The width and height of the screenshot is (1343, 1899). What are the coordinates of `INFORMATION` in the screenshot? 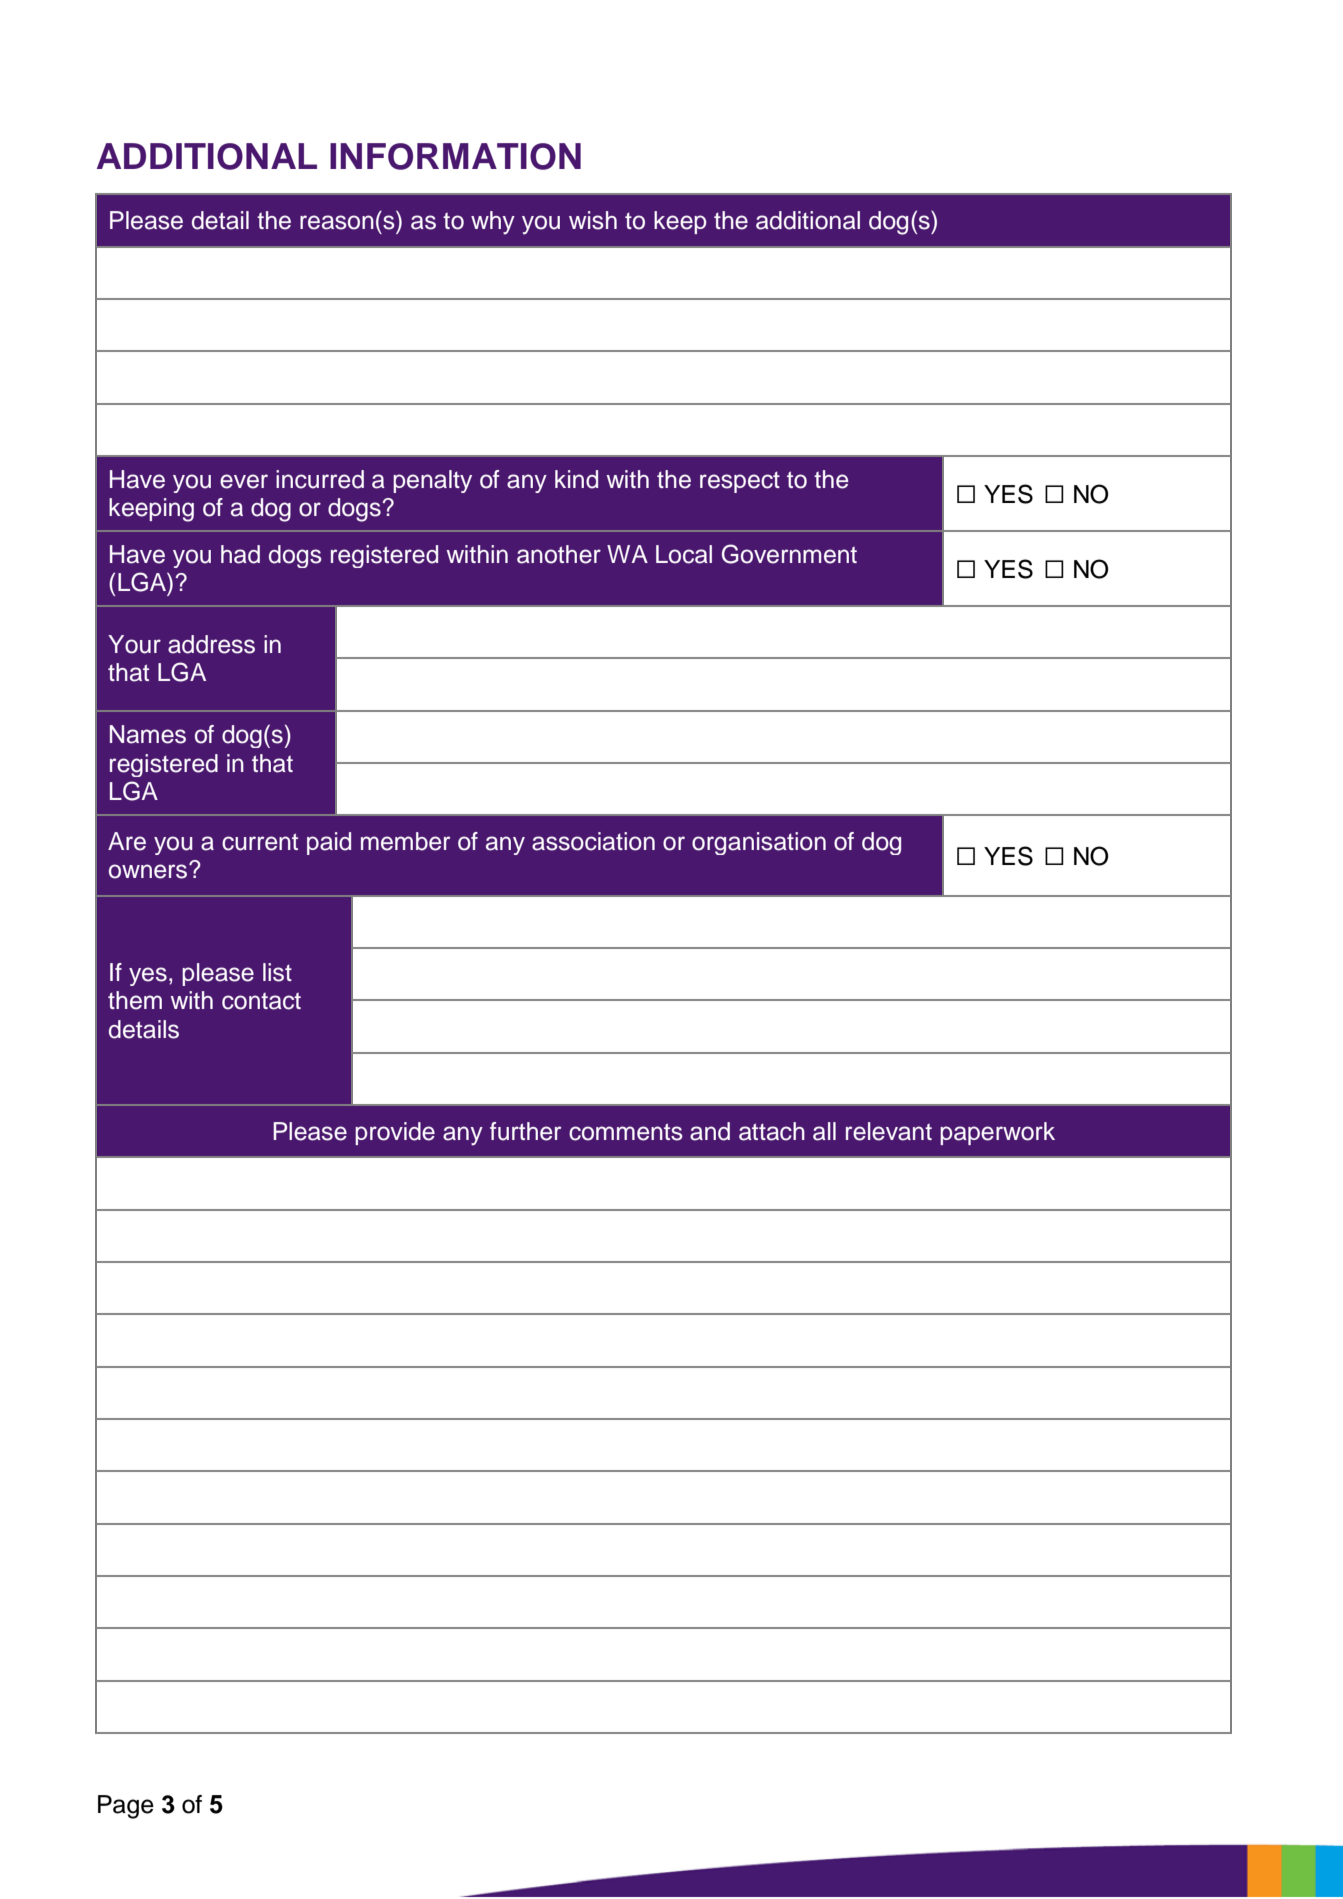 It's located at (455, 156).
